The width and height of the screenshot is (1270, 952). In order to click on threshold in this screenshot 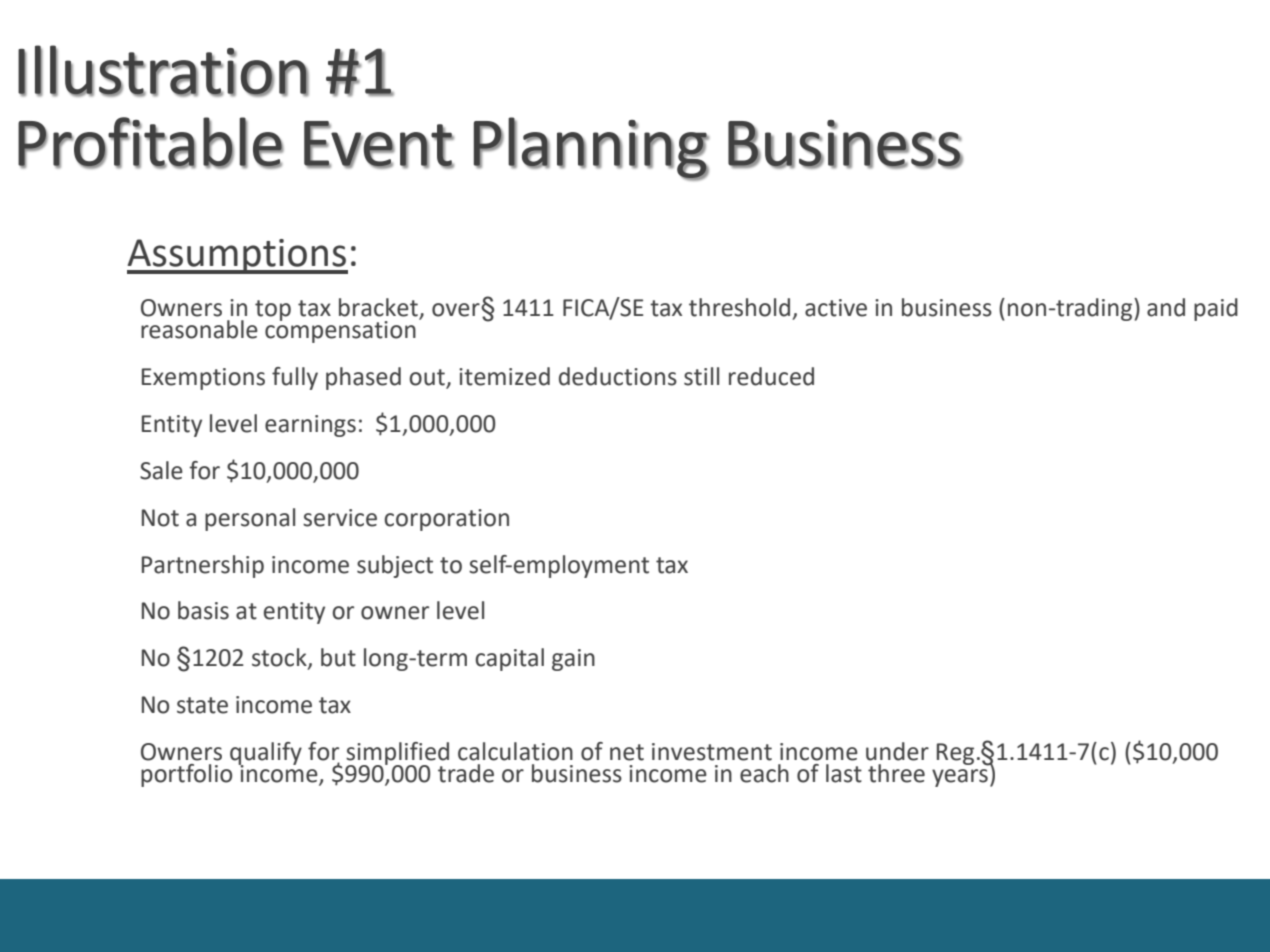, I will do `click(739, 307)`.
